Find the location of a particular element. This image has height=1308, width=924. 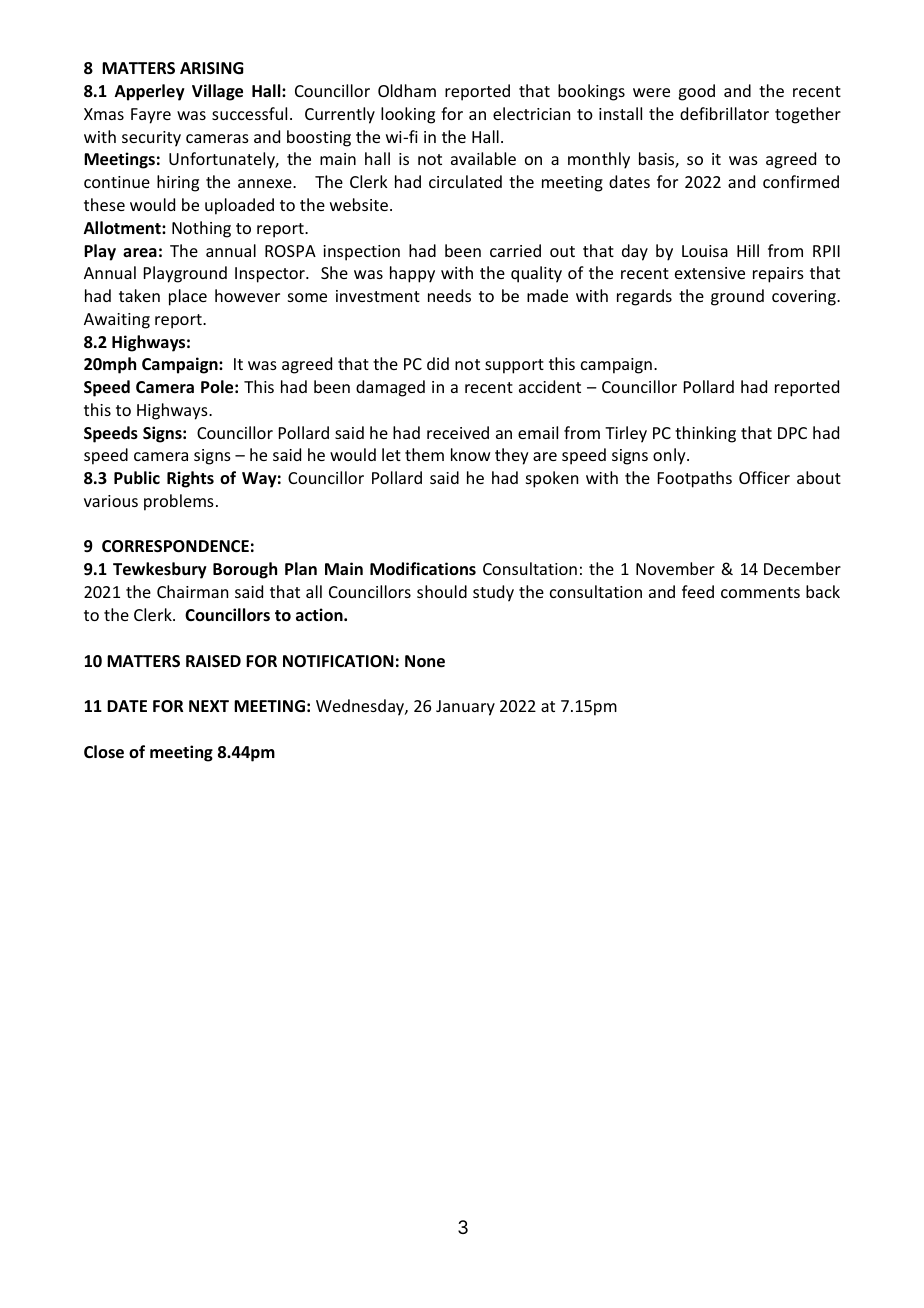

NEXT is located at coordinates (209, 706).
